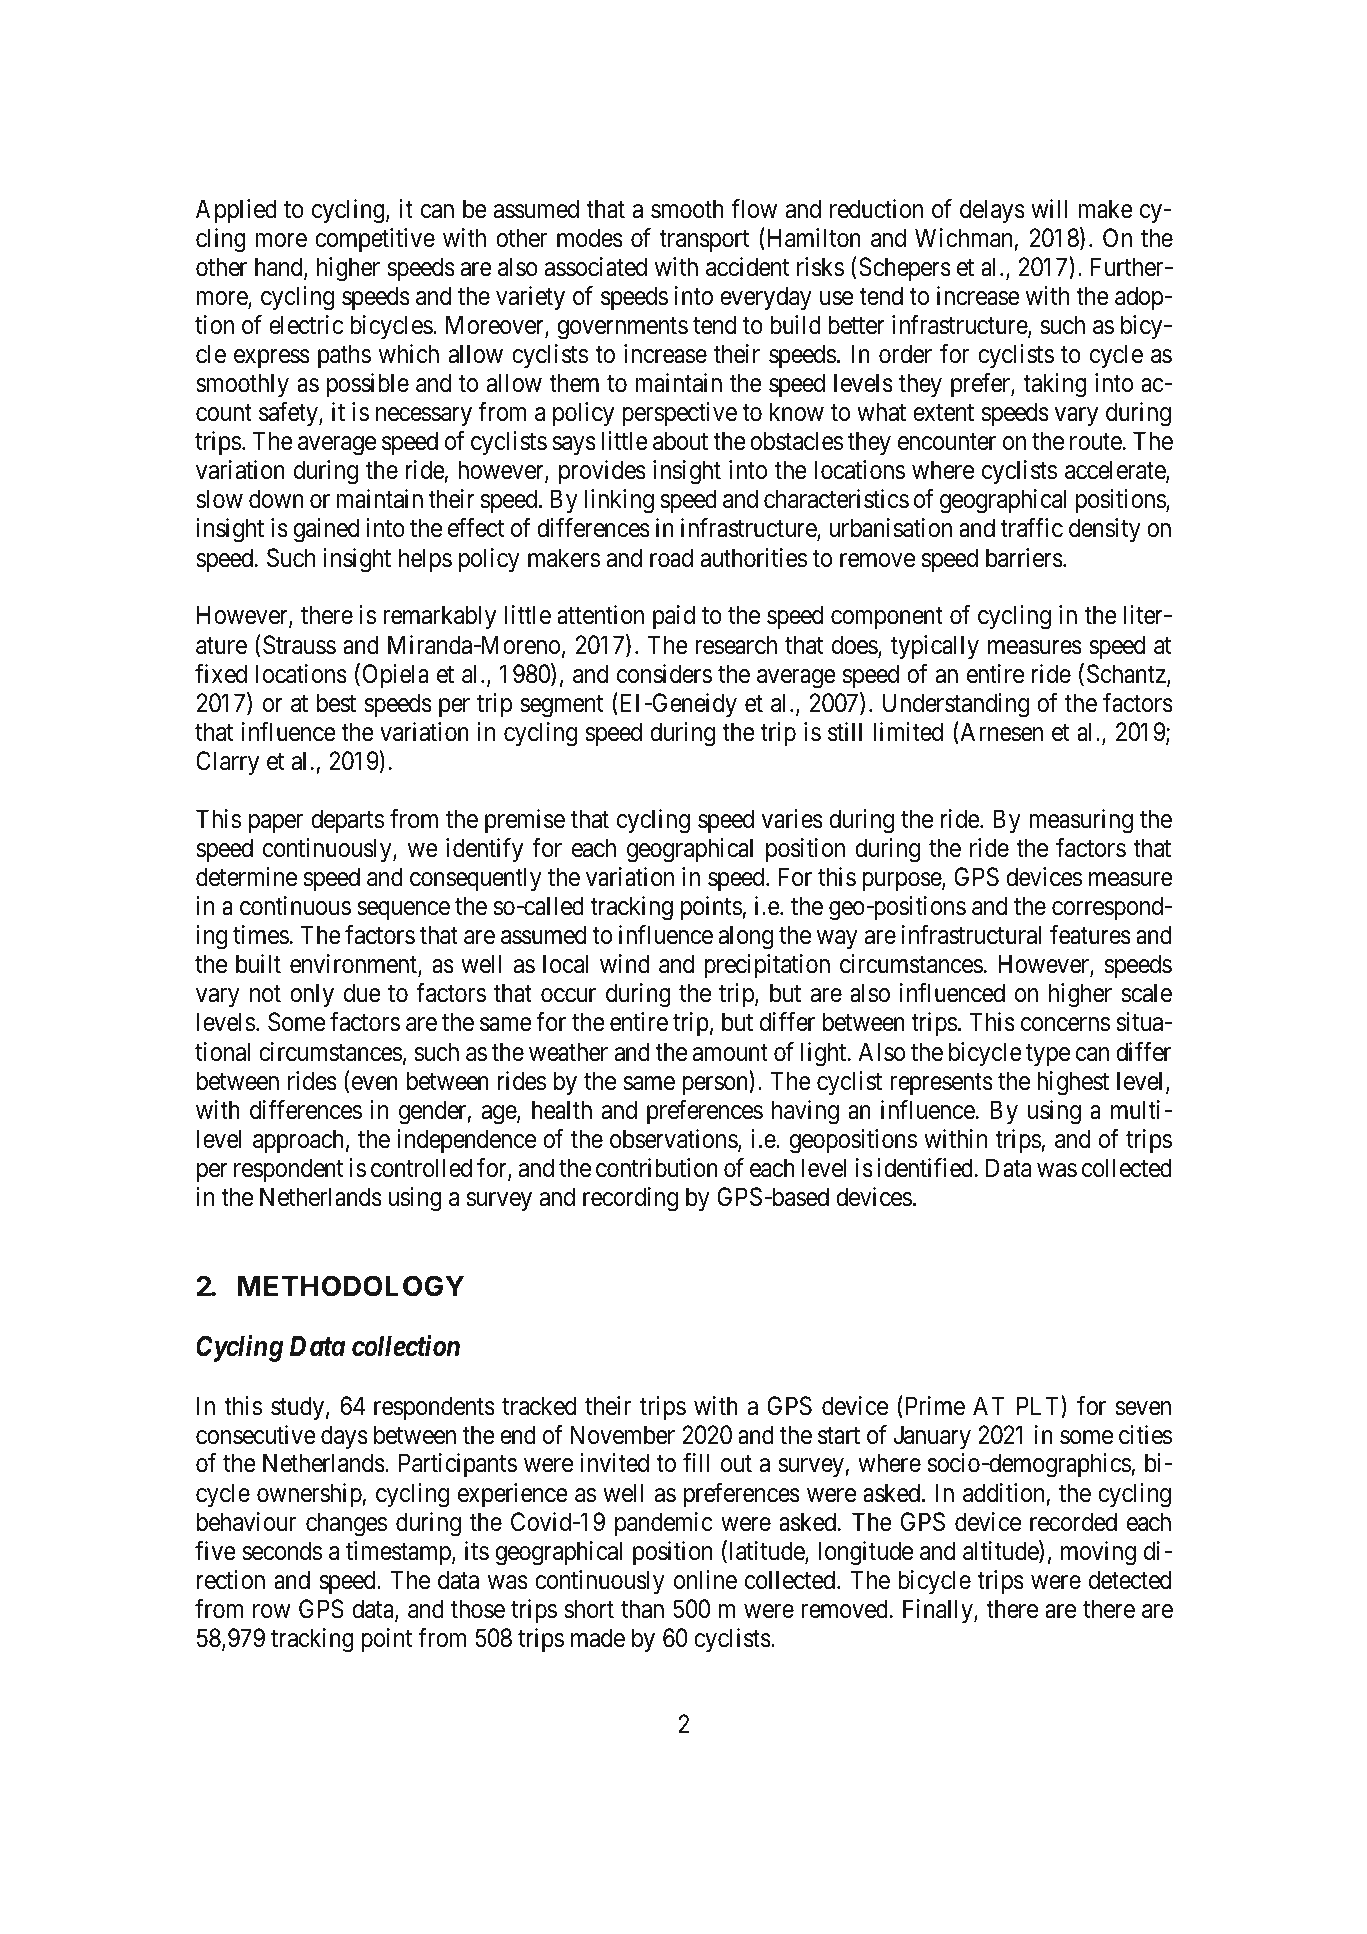 This screenshot has width=1367, height=1934. I want to click on will, so click(1049, 208).
